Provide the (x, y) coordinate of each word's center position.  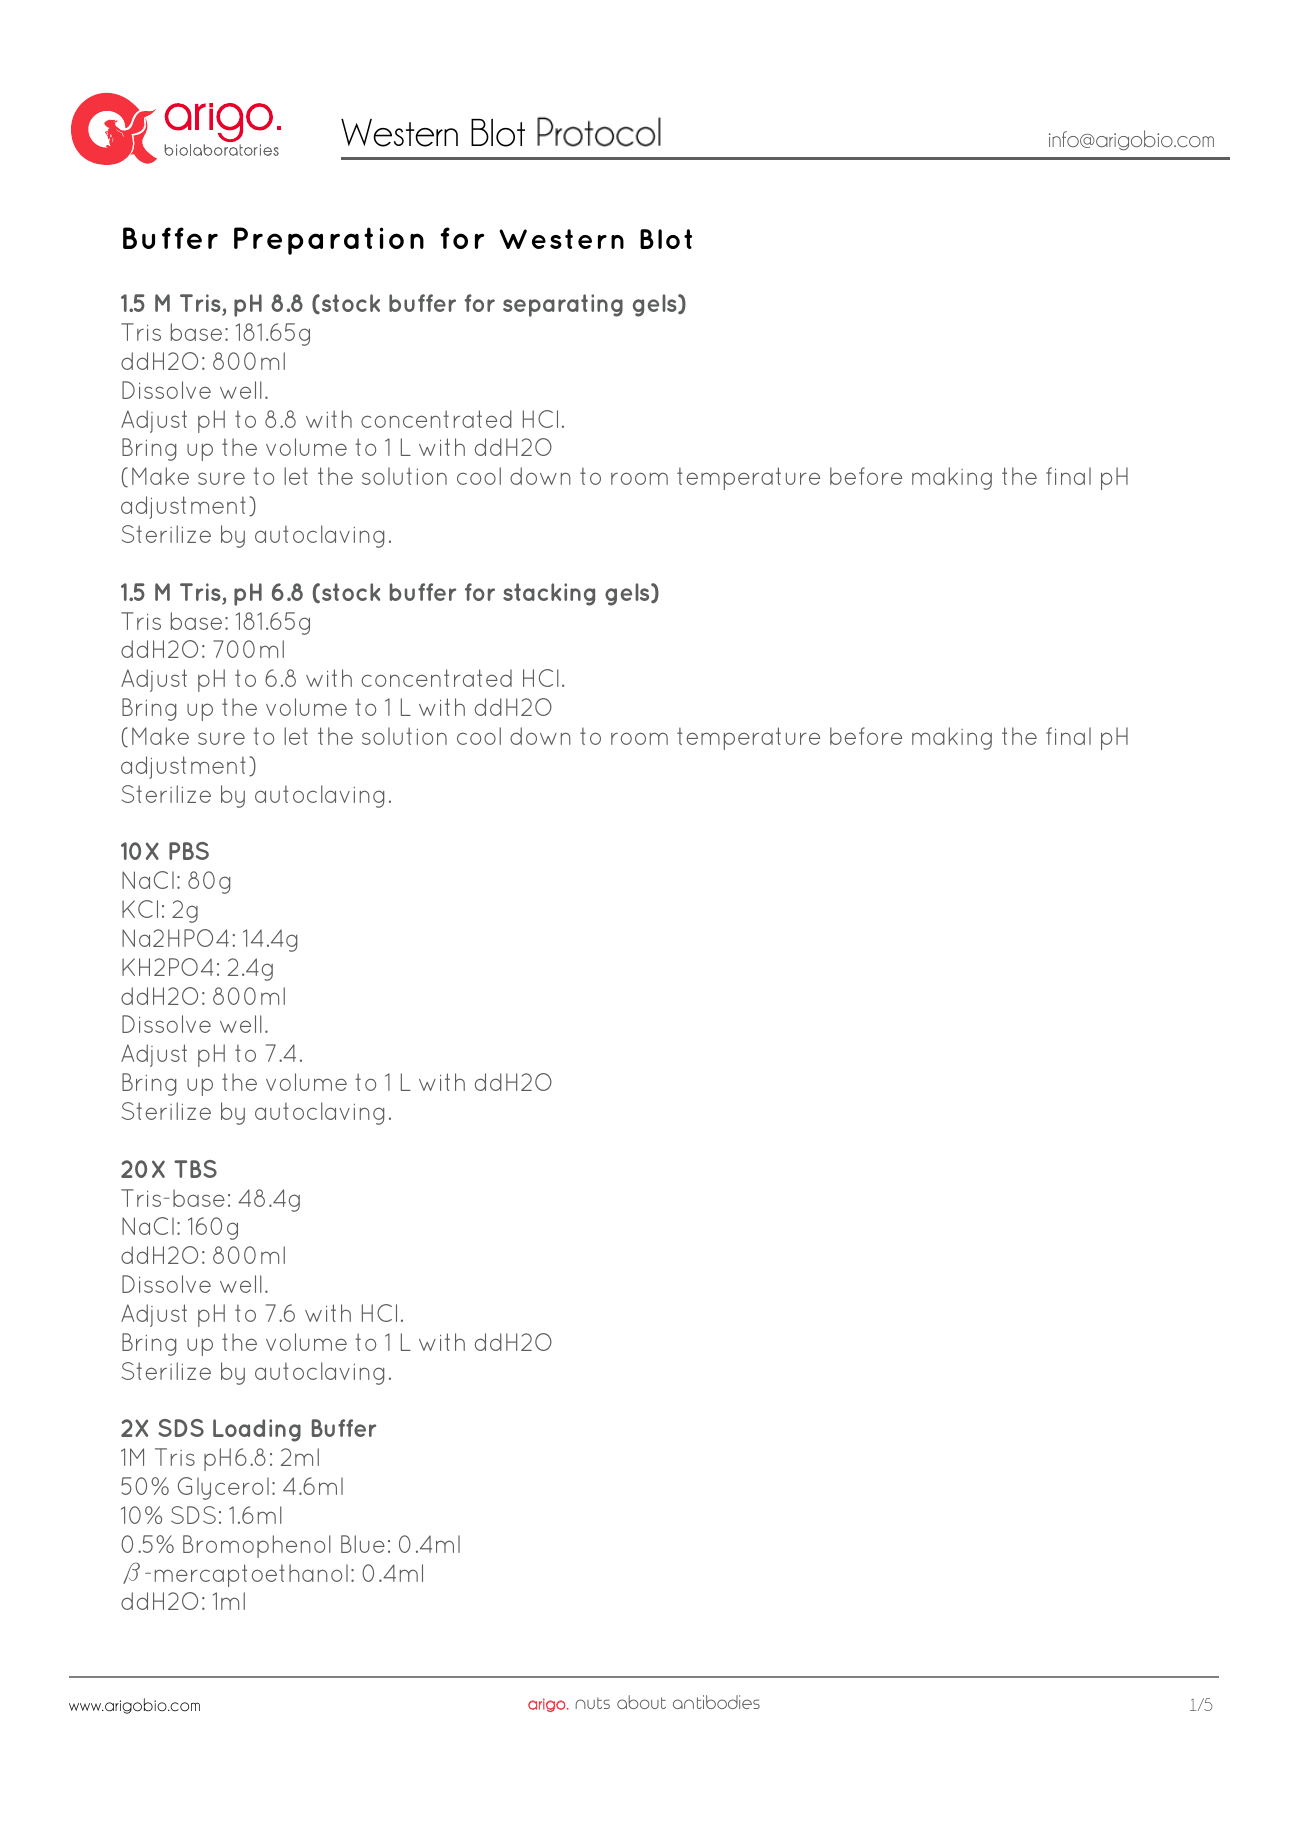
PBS (189, 851)
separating (563, 305)
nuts (593, 1703)
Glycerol (223, 1488)
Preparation (329, 241)
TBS (195, 1169)
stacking (549, 594)
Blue (363, 1544)
